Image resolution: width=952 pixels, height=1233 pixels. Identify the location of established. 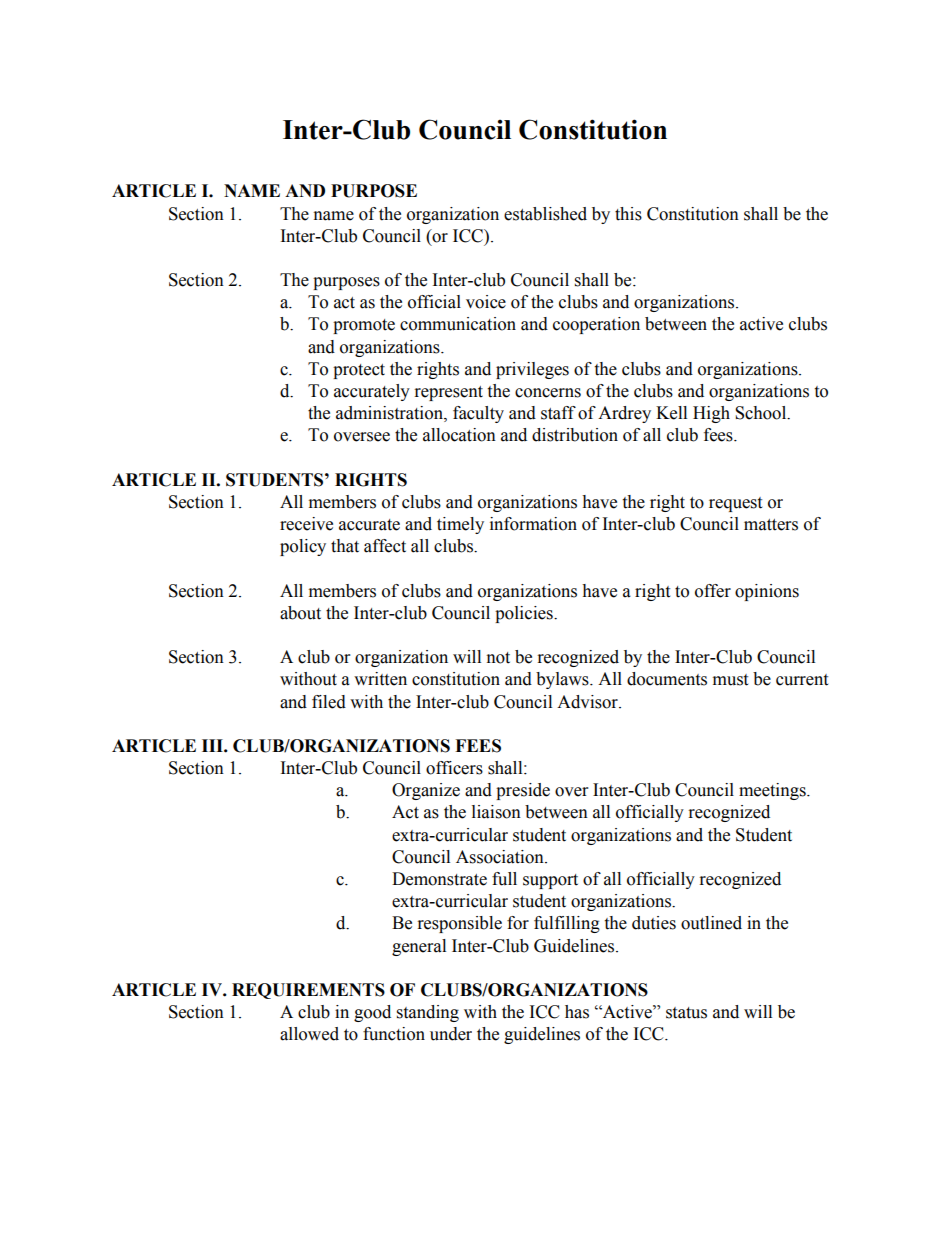
(545, 214).
